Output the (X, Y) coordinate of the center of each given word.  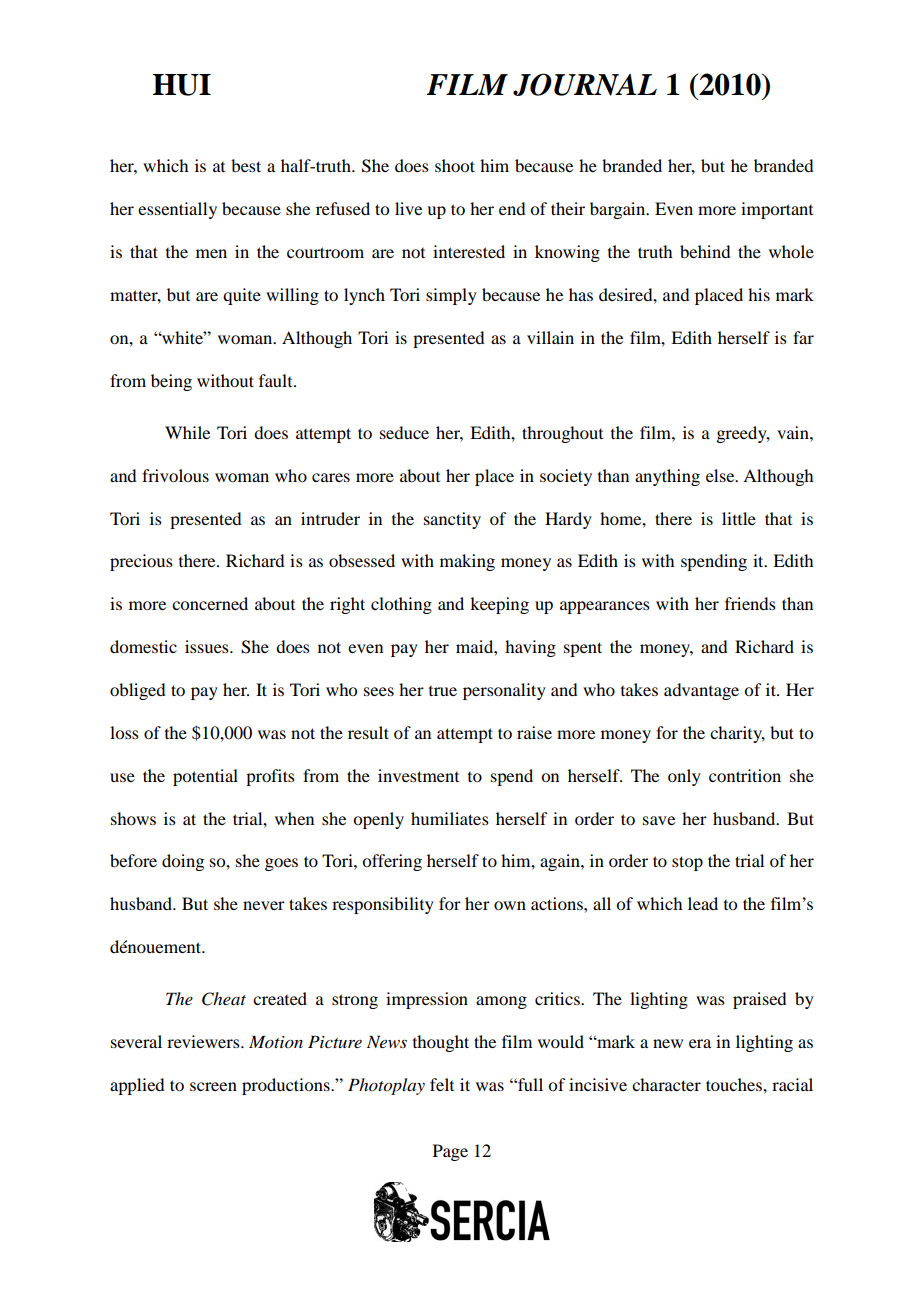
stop (687, 863)
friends (750, 603)
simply (451, 296)
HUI (182, 85)
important (777, 210)
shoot (455, 165)
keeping (499, 605)
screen (213, 1086)
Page (450, 1152)
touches (735, 1084)
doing (183, 862)
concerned (210, 603)
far (803, 337)
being (171, 382)
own (510, 905)
